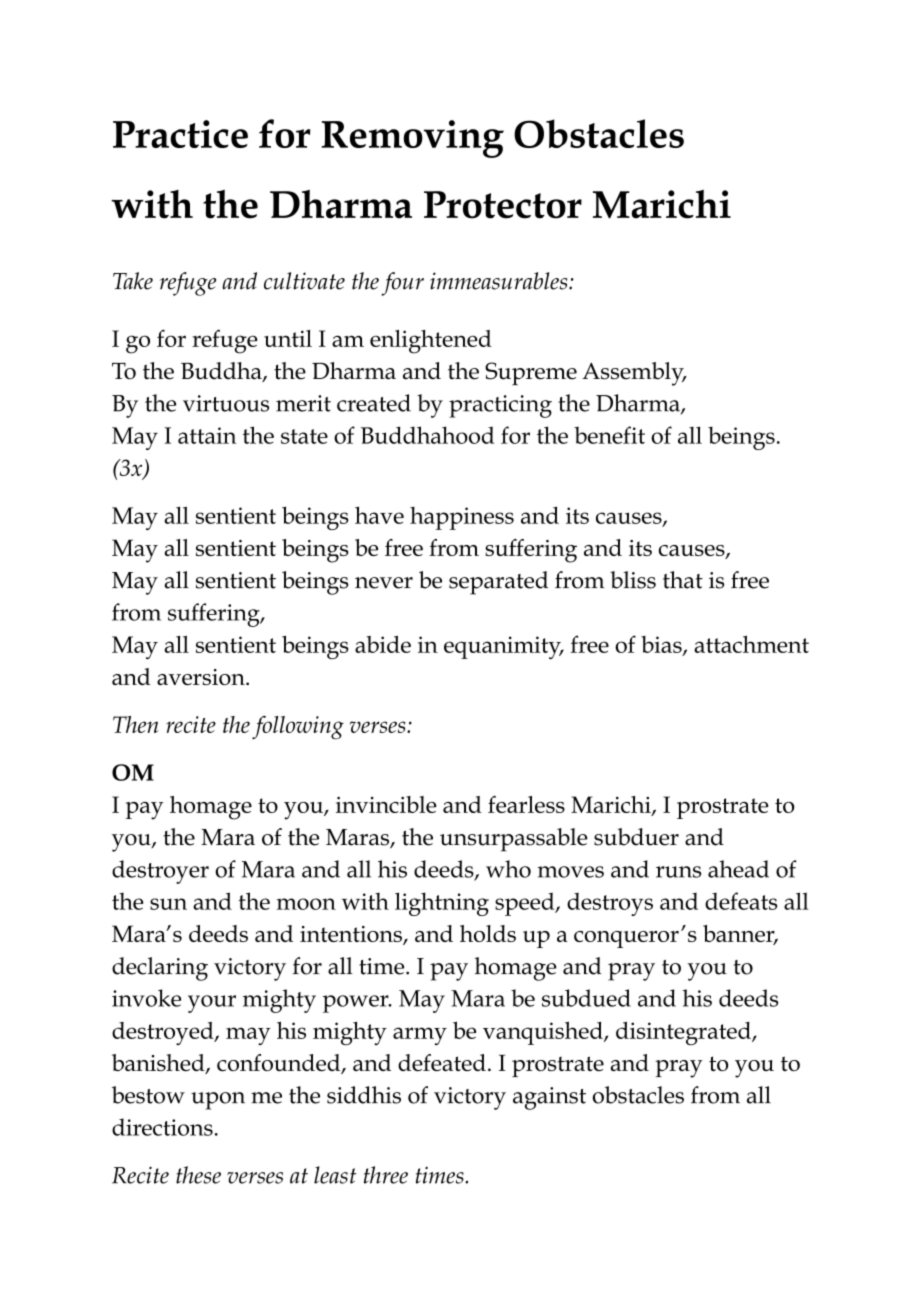 Image resolution: width=924 pixels, height=1307 pixels. Describe the element at coordinates (207, 435) in the document. I see `attain` at that location.
